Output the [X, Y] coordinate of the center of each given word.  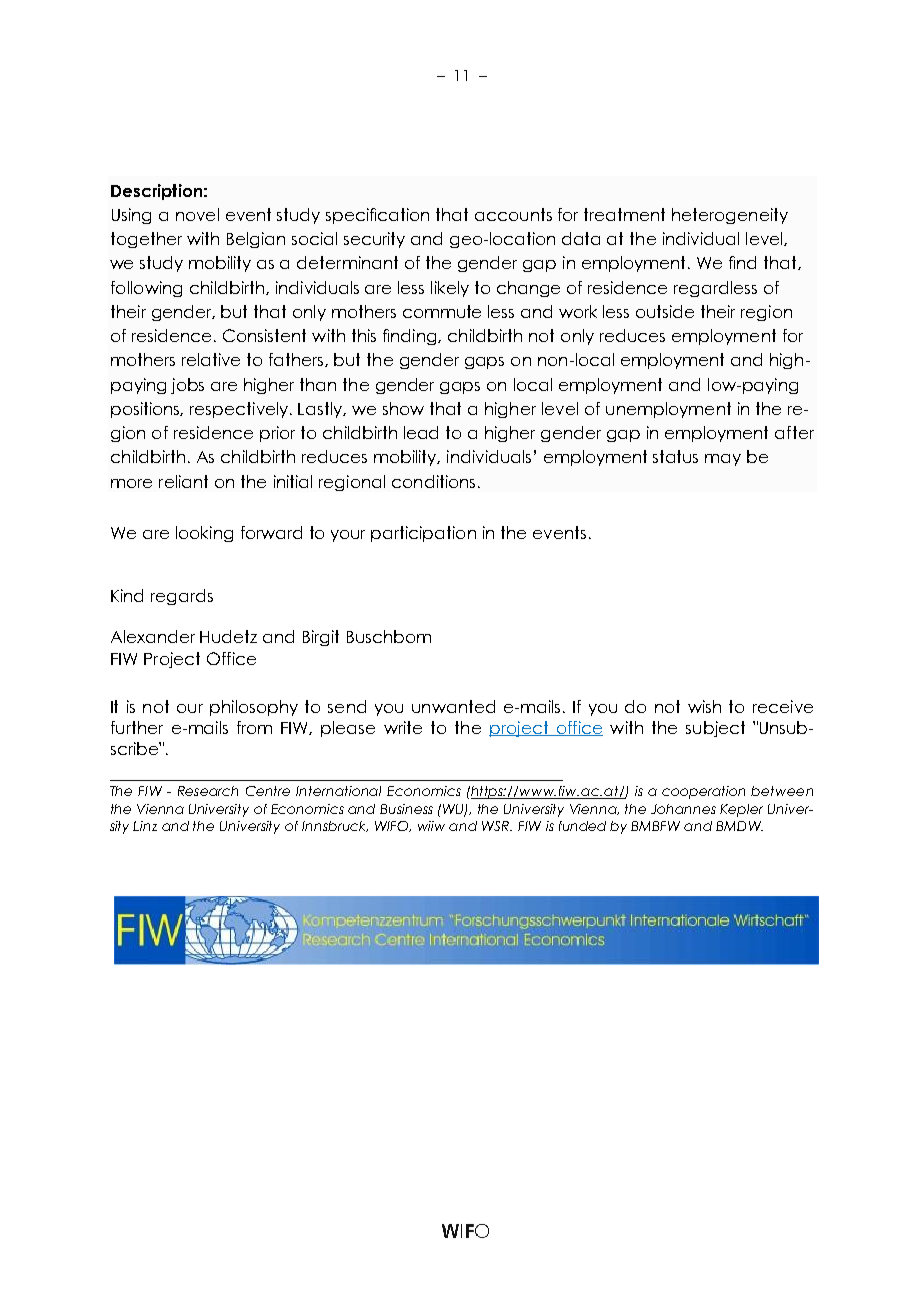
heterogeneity [730, 216]
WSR [497, 826]
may [723, 460]
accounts [513, 214]
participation [423, 534]
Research [208, 791]
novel [197, 214]
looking [204, 534]
